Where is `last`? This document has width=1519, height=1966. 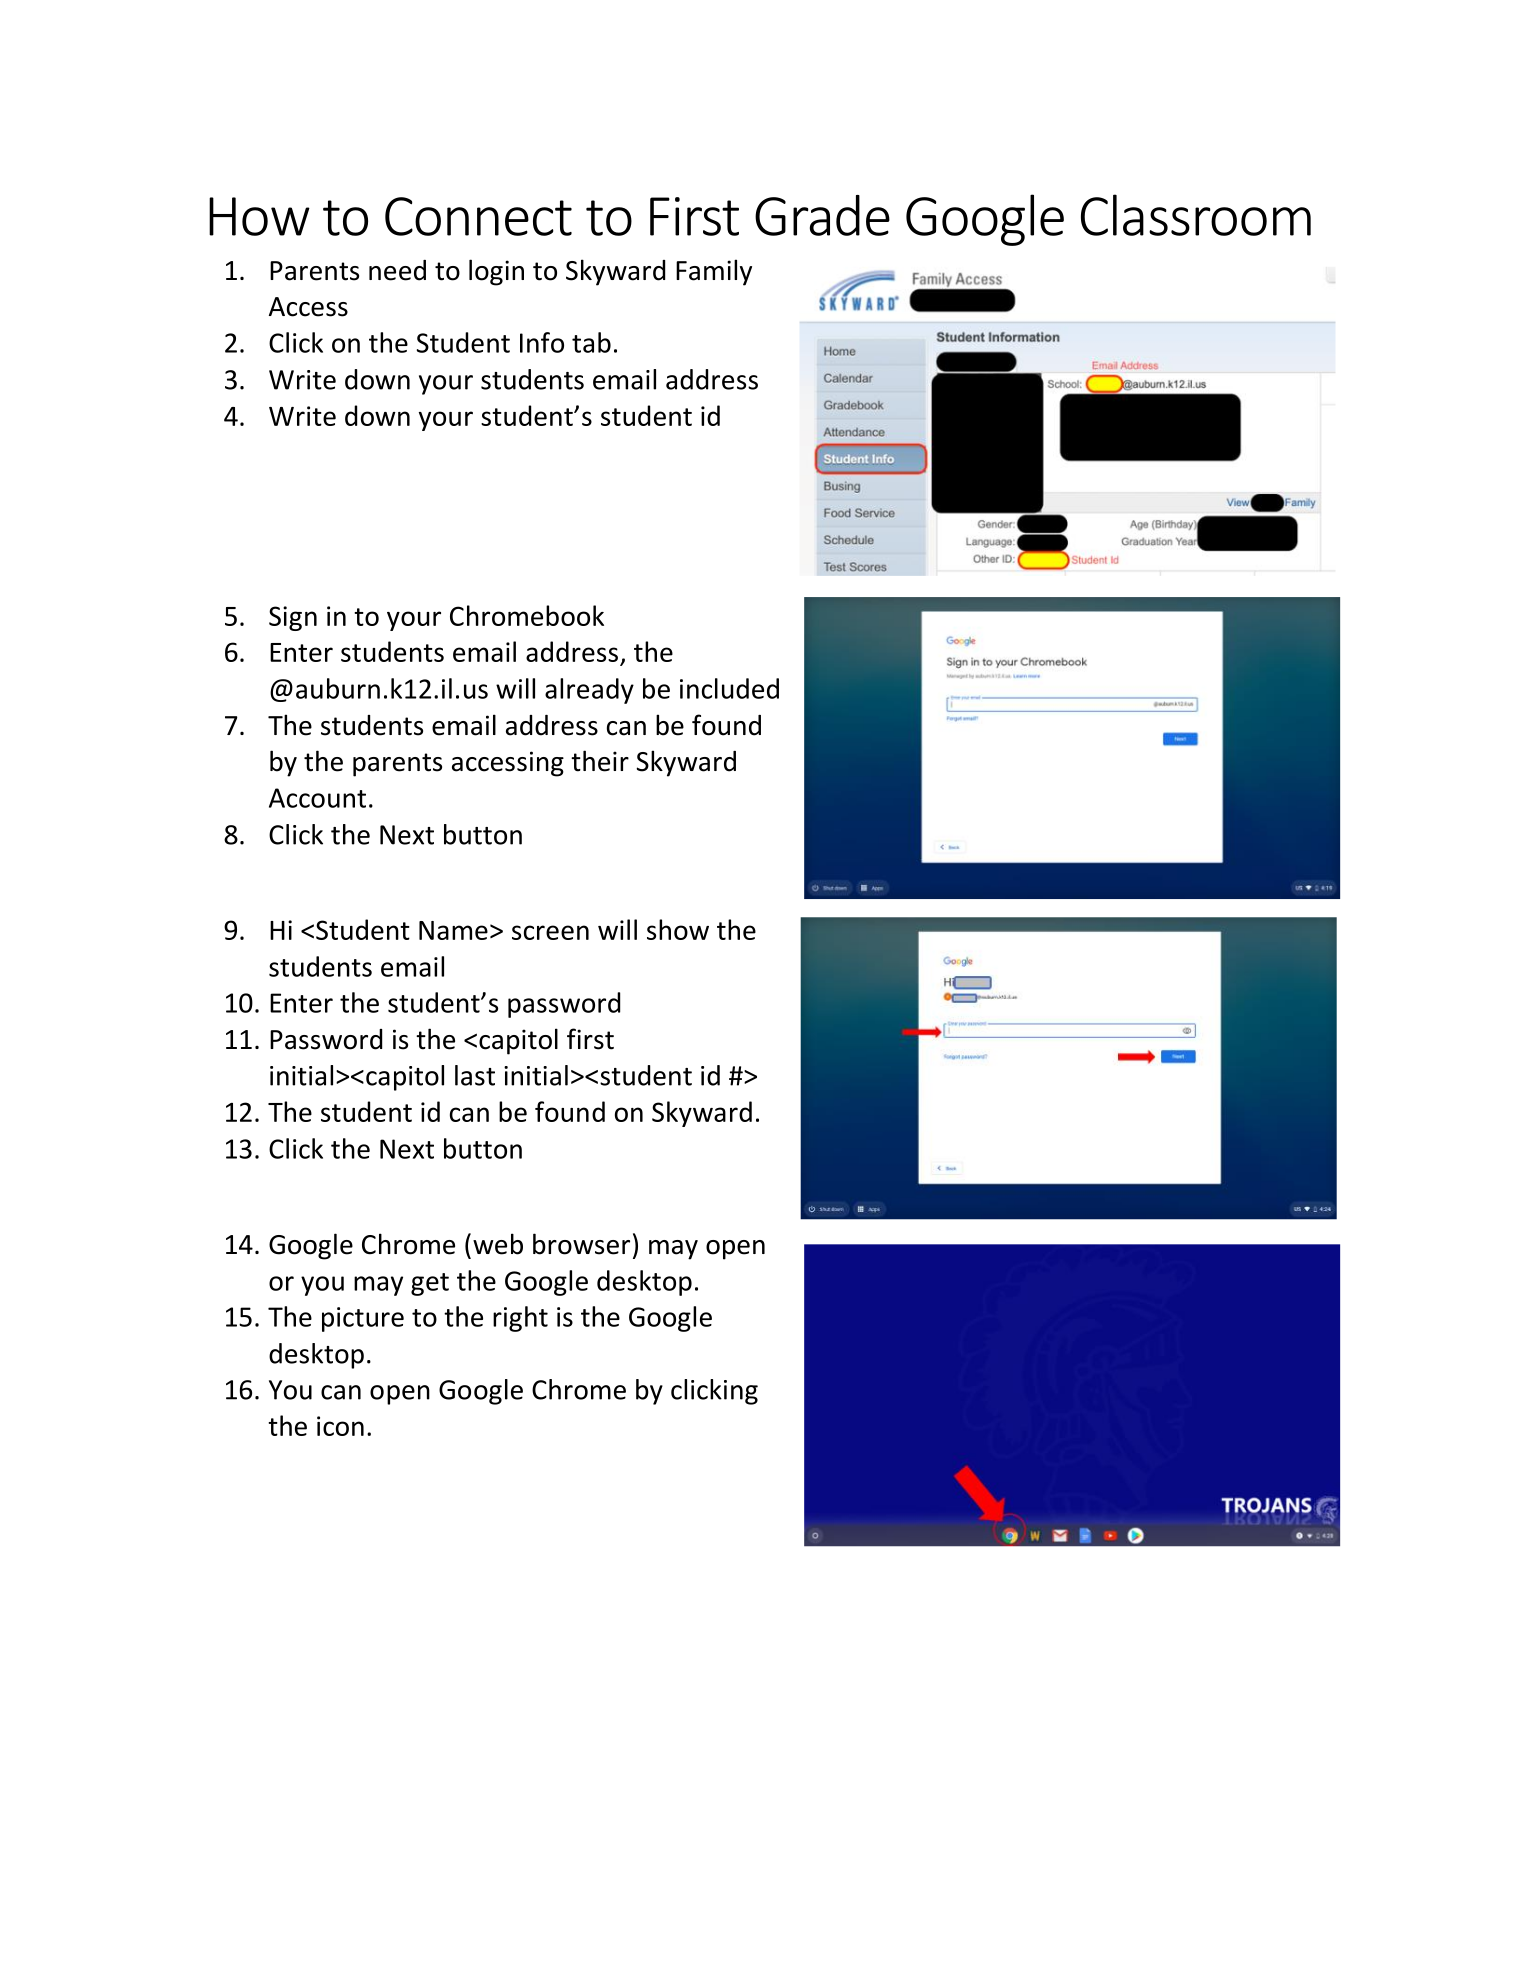
last is located at coordinates (475, 1075).
